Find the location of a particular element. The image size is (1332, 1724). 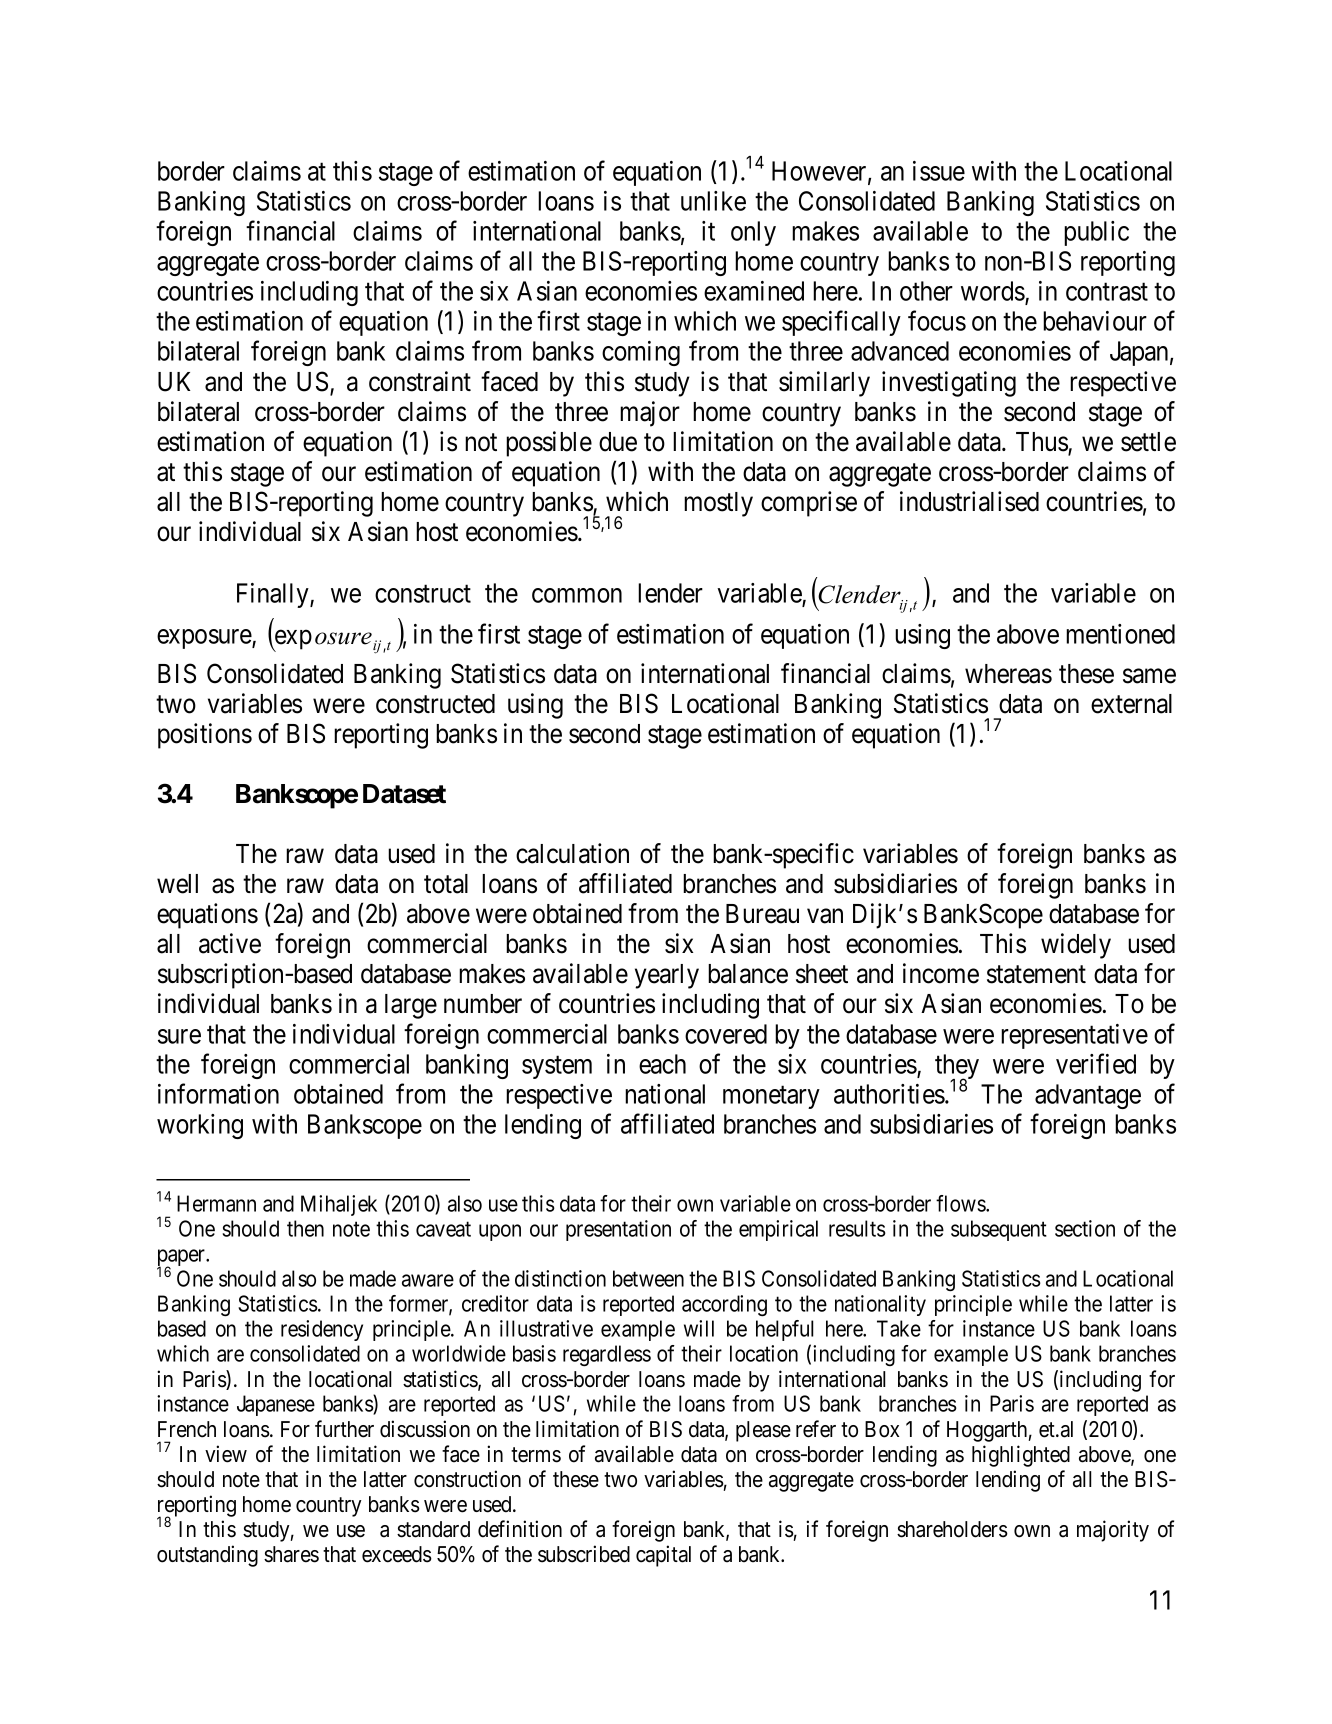

public is located at coordinates (1096, 233).
